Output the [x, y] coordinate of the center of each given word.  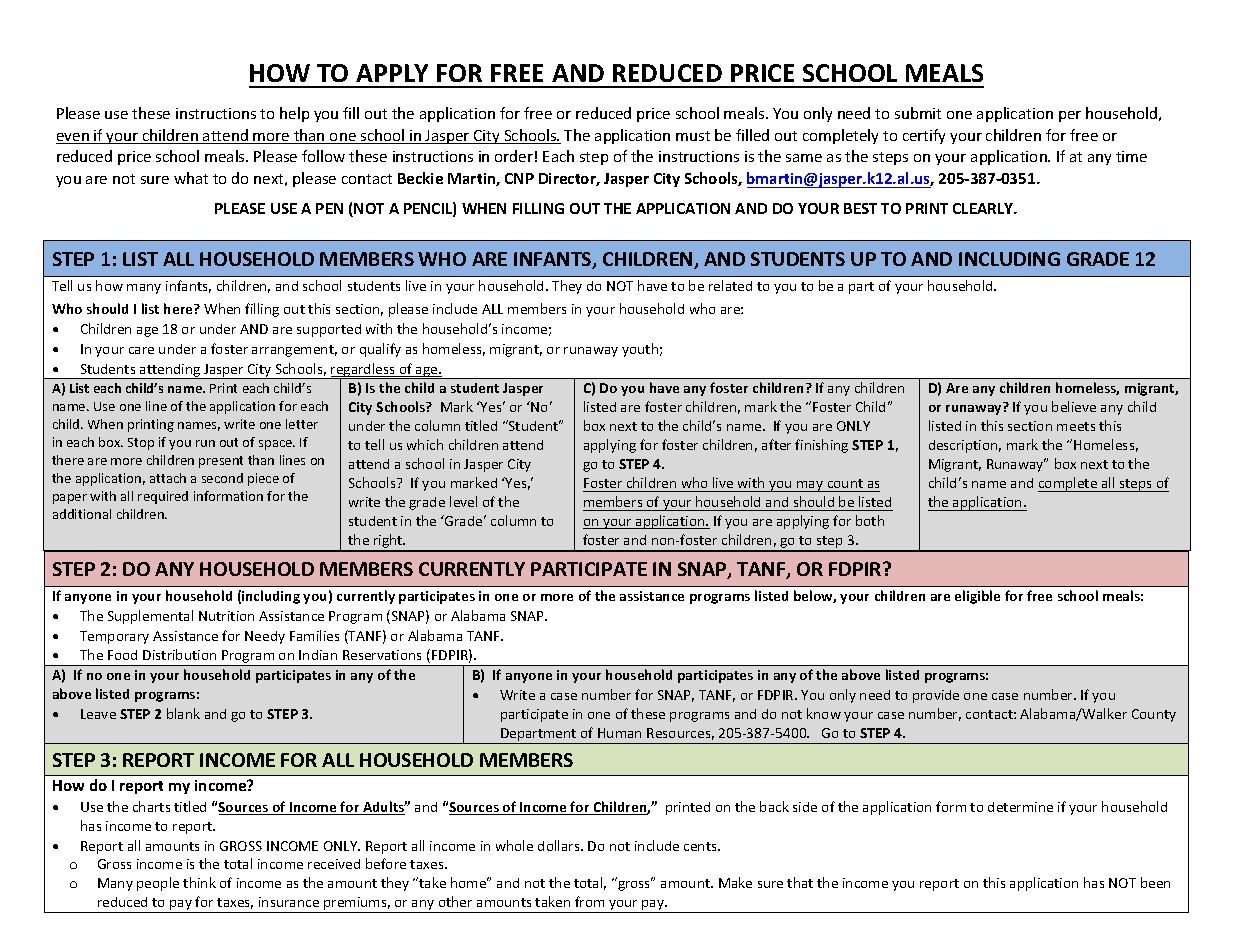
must [693, 136]
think [199, 882]
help [294, 114]
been [1155, 882]
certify [924, 136]
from [589, 901]
